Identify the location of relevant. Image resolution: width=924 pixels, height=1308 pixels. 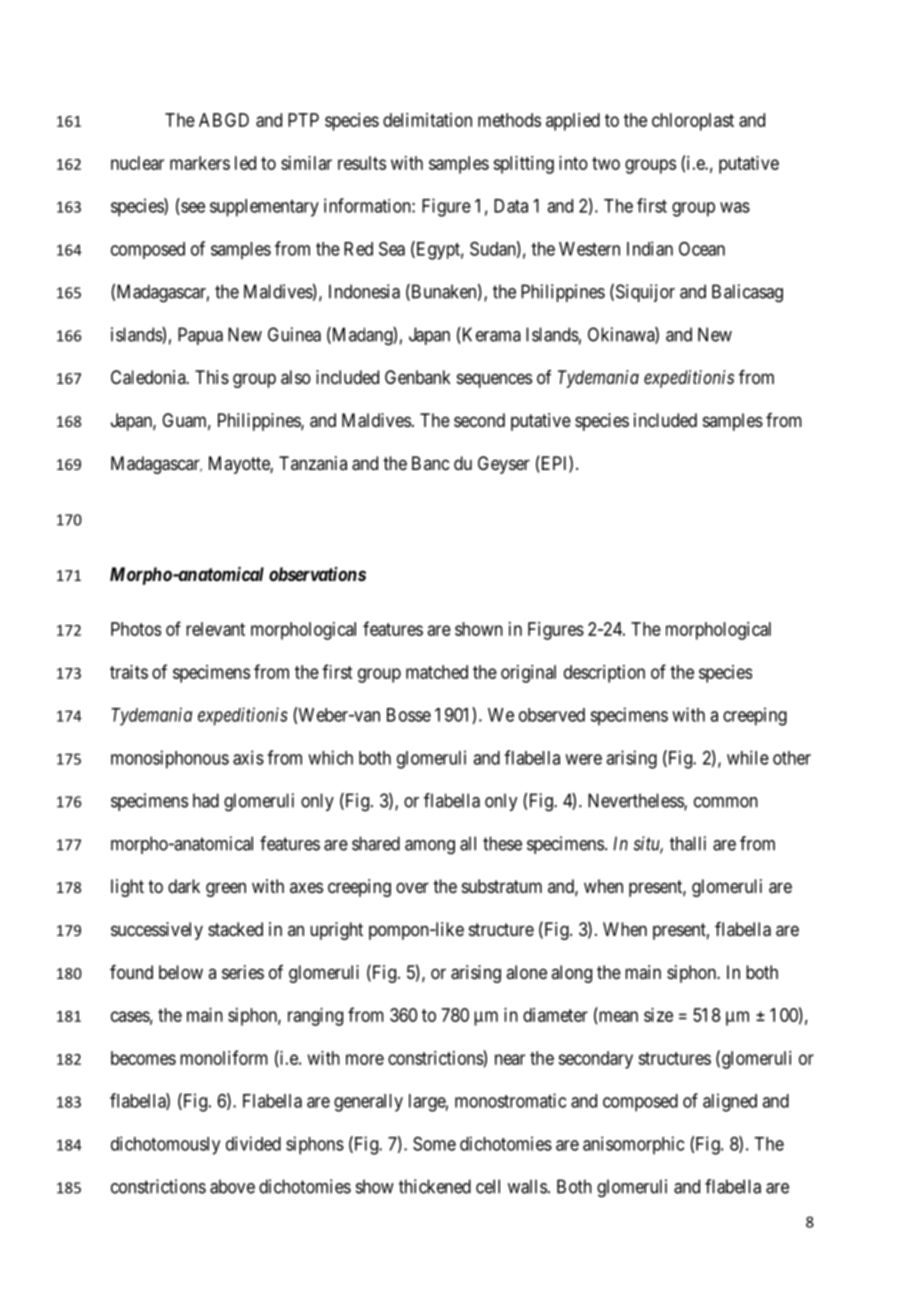
(215, 629).
